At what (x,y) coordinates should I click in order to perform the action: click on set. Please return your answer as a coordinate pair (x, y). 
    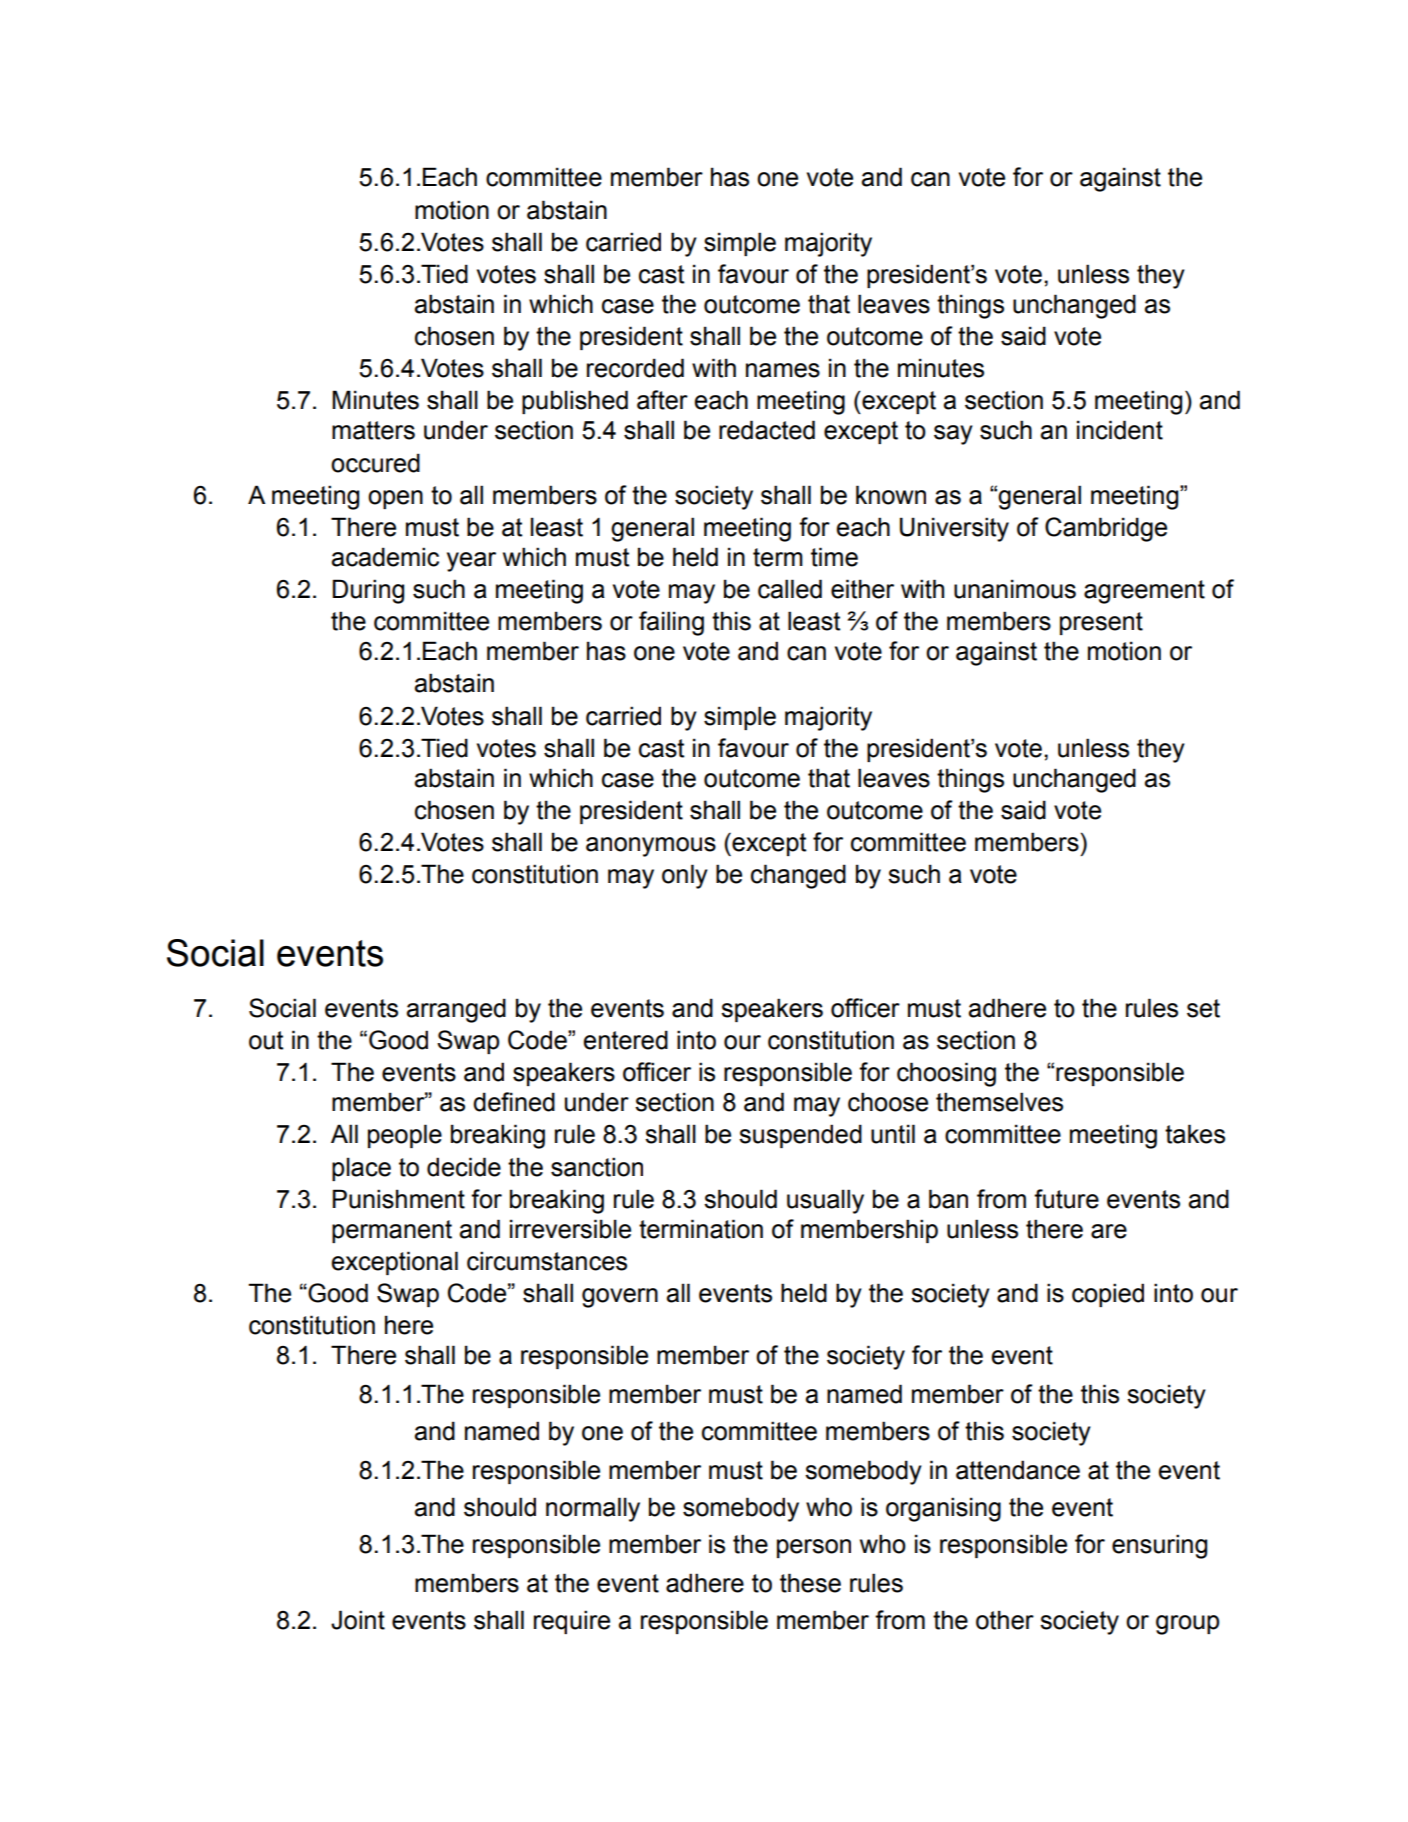
    Looking at the image, I should click on (1203, 1008).
